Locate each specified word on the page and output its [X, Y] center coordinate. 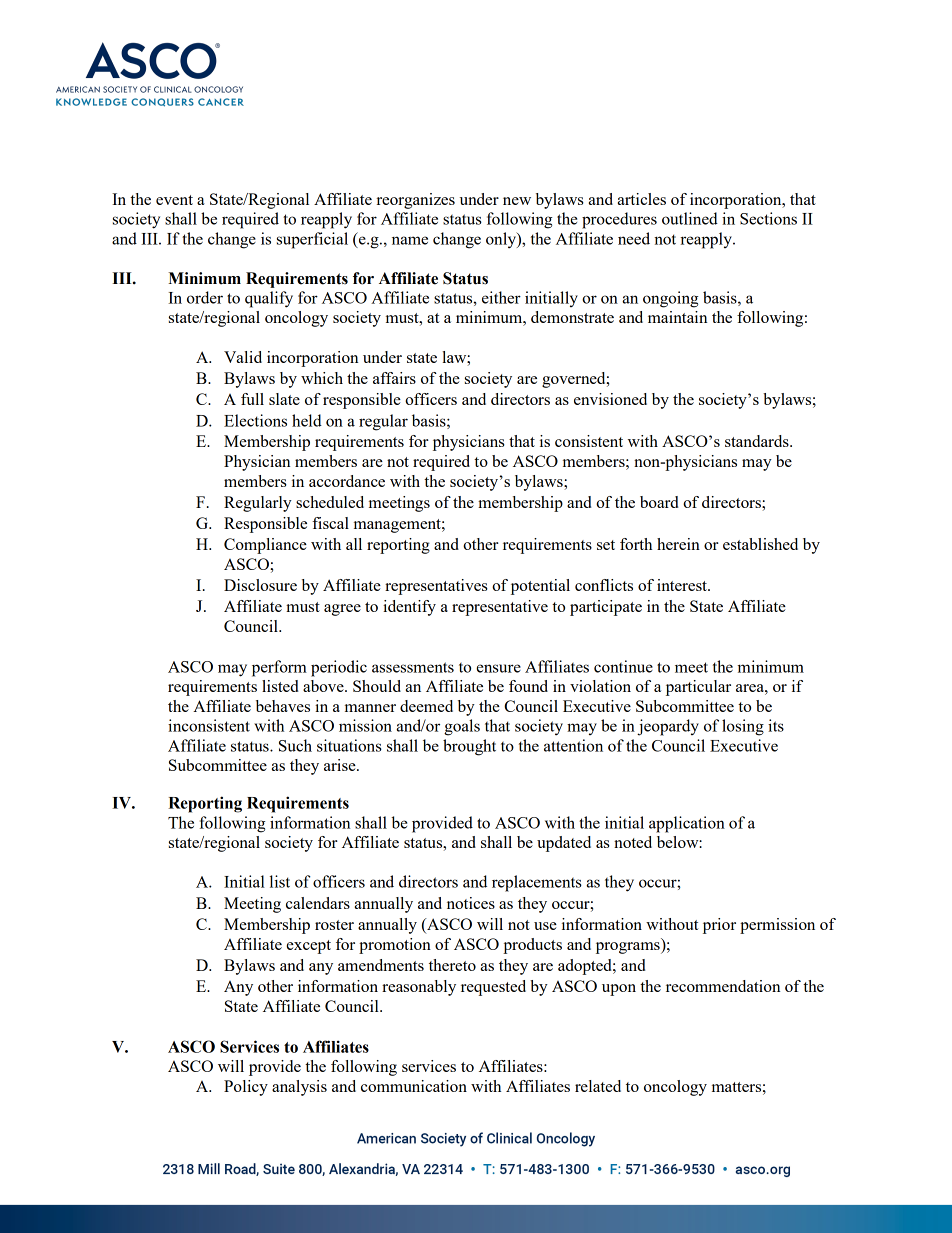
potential [540, 587]
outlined [690, 218]
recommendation [723, 986]
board [659, 502]
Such [295, 745]
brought [469, 747]
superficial [312, 240]
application [687, 824]
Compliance [265, 546]
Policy [246, 1088]
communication [414, 1086]
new [517, 201]
